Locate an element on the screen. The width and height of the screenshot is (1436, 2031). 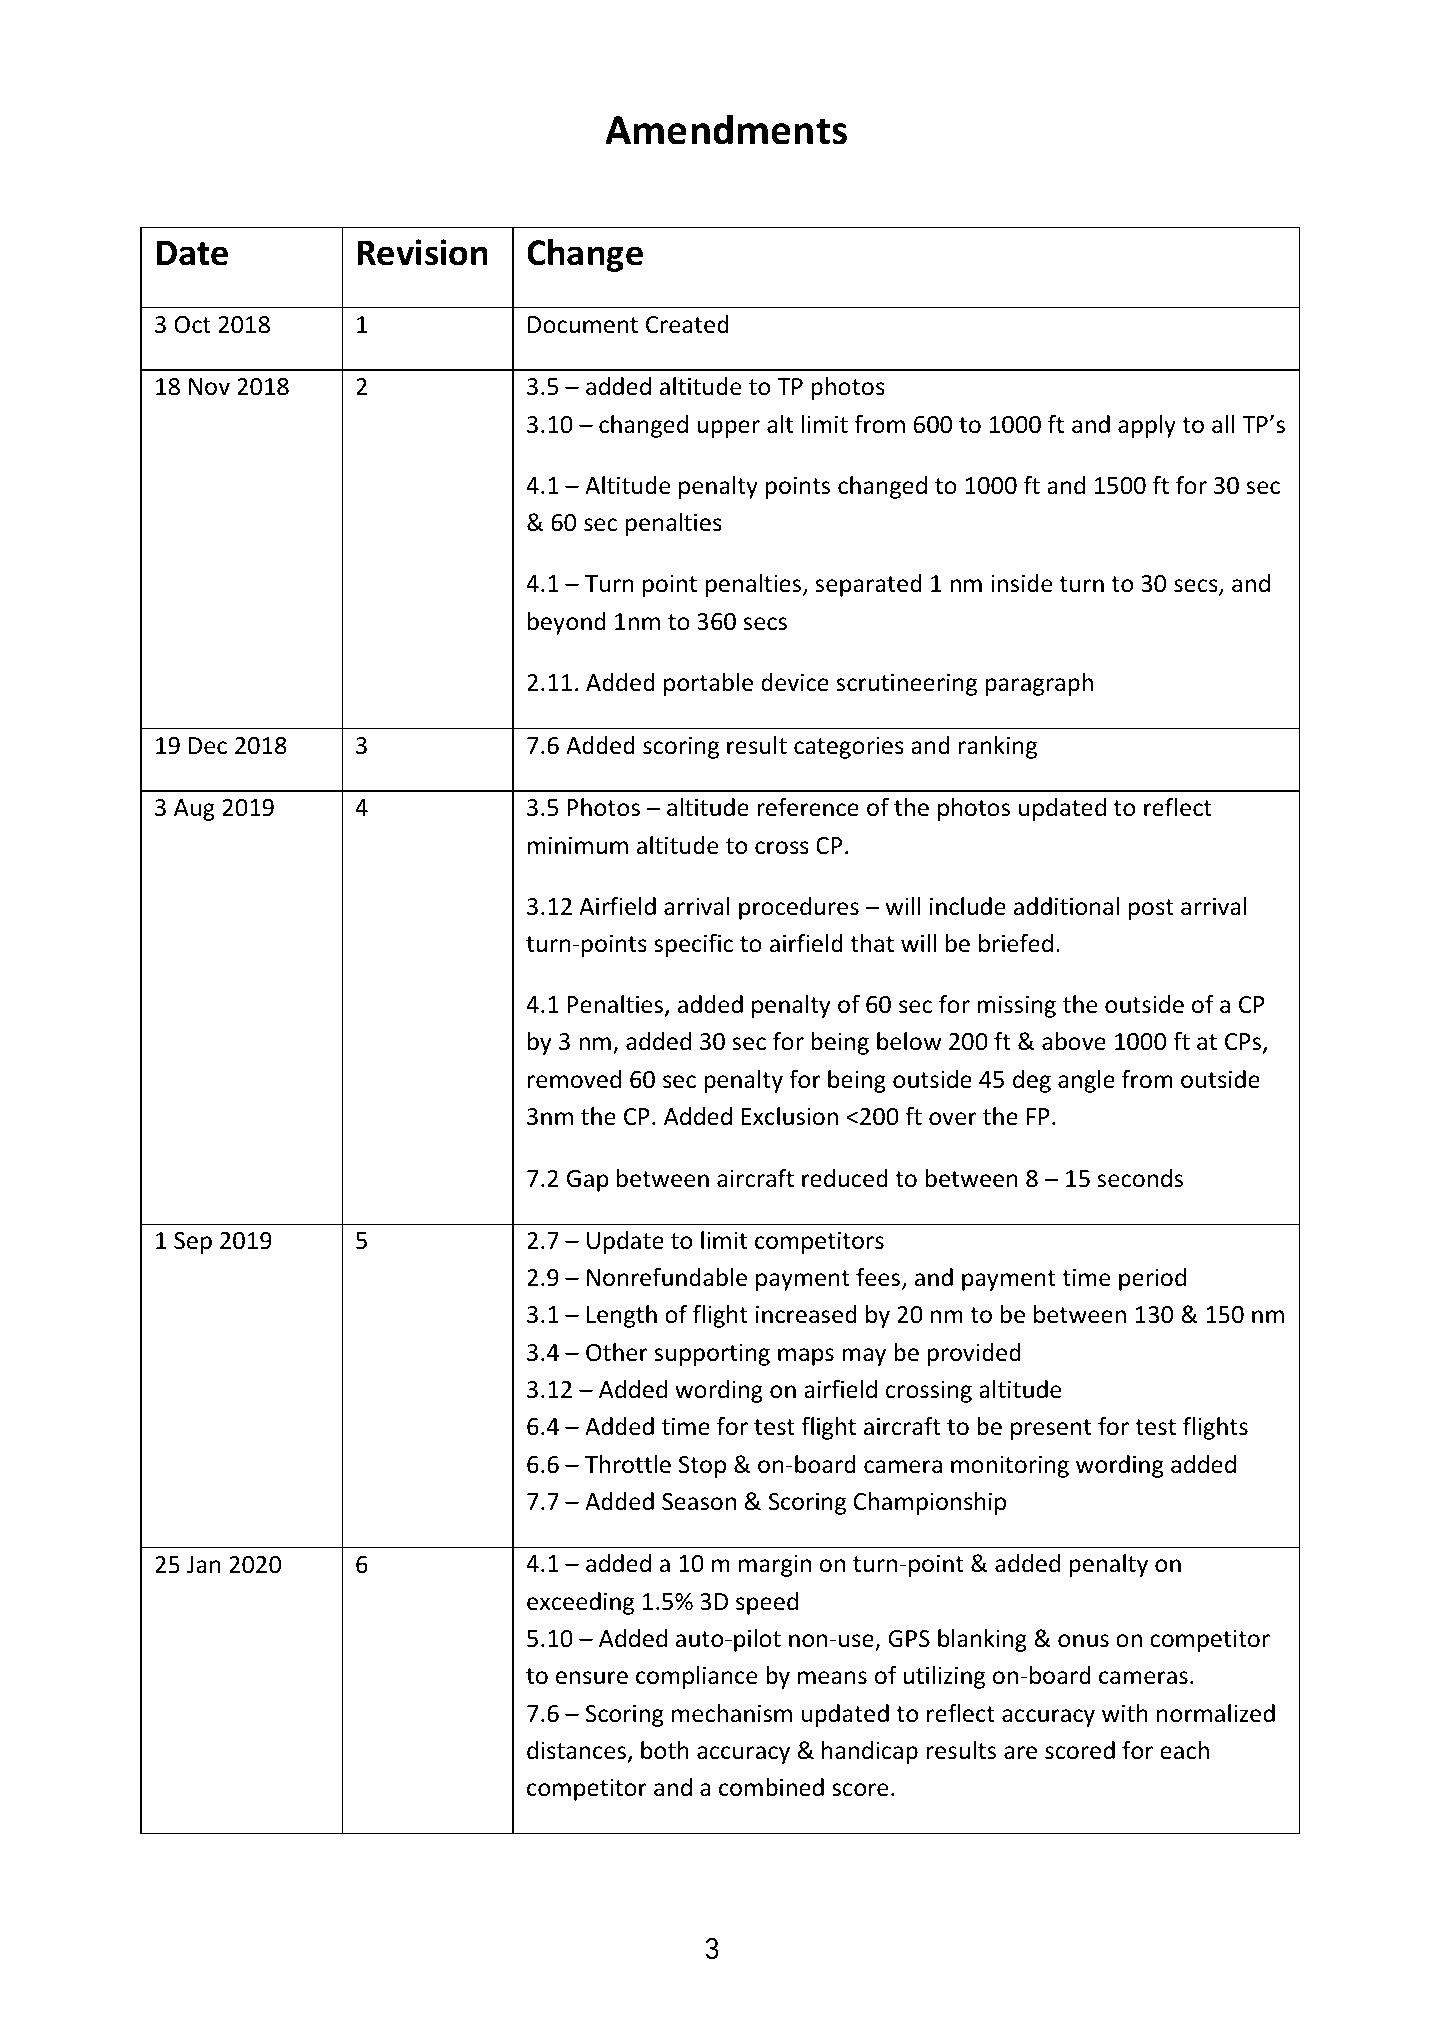
Amendments is located at coordinates (726, 129).
